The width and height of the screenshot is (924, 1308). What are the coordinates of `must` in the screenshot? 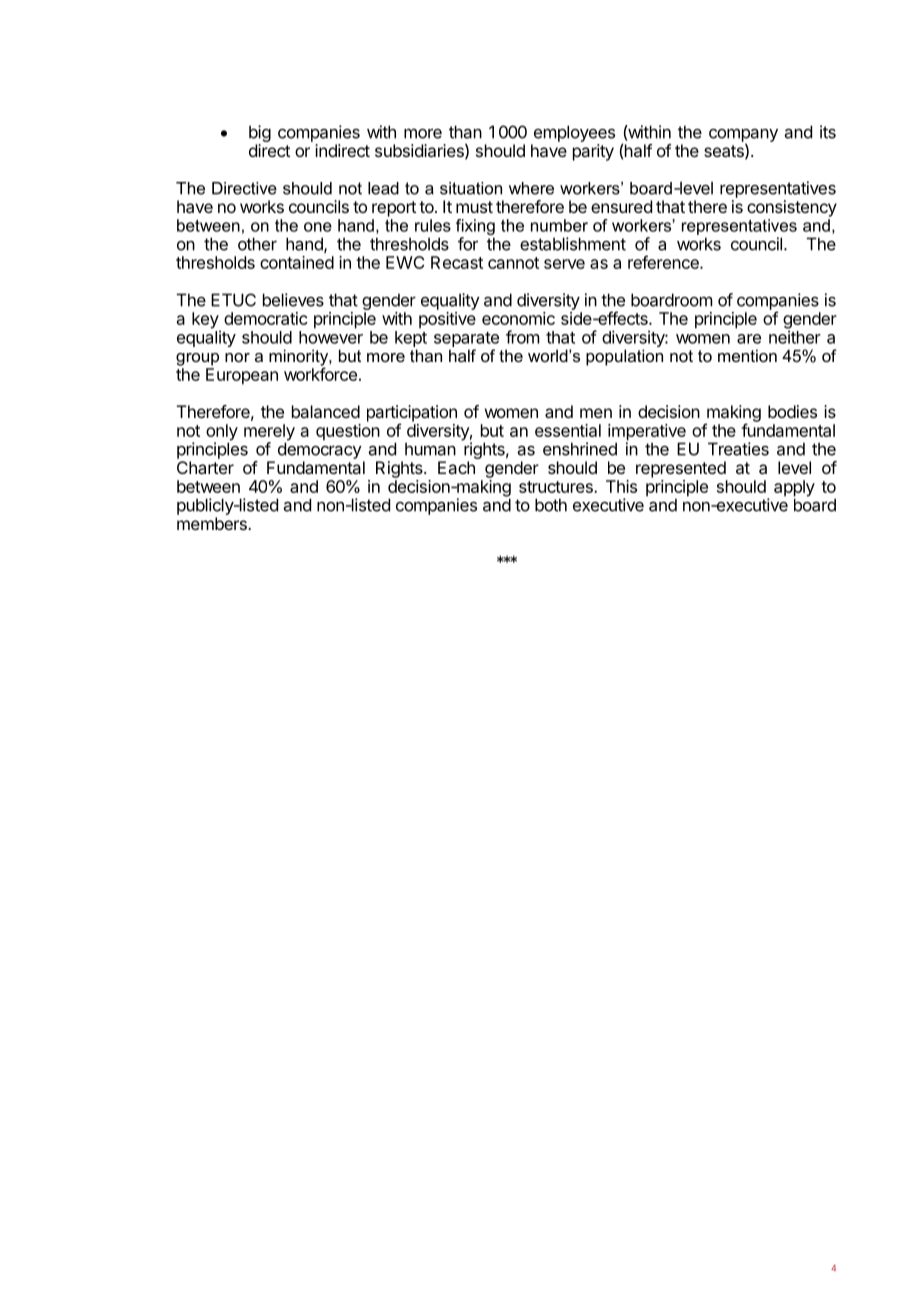 It's located at (474, 207).
